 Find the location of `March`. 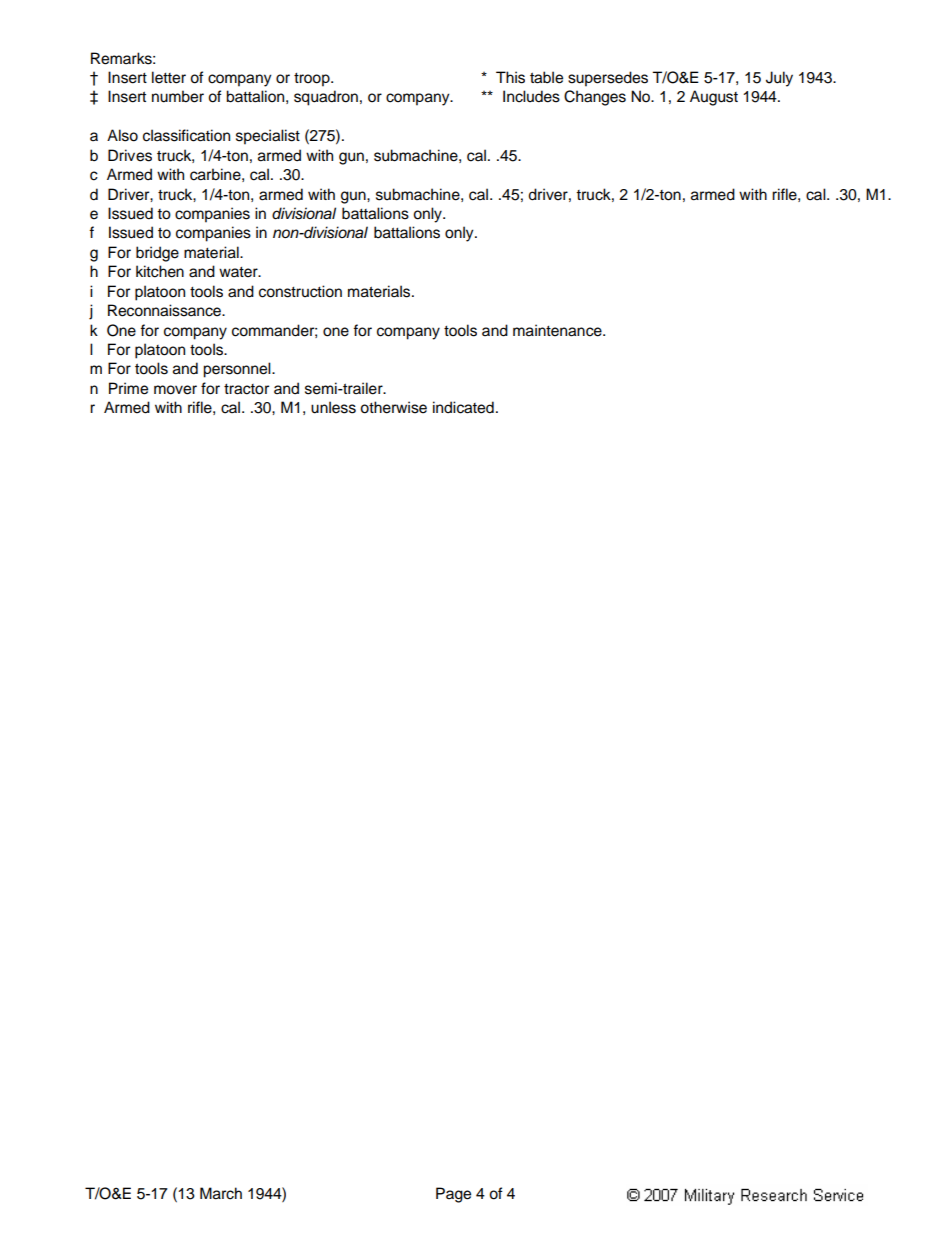

March is located at coordinates (221, 1193).
